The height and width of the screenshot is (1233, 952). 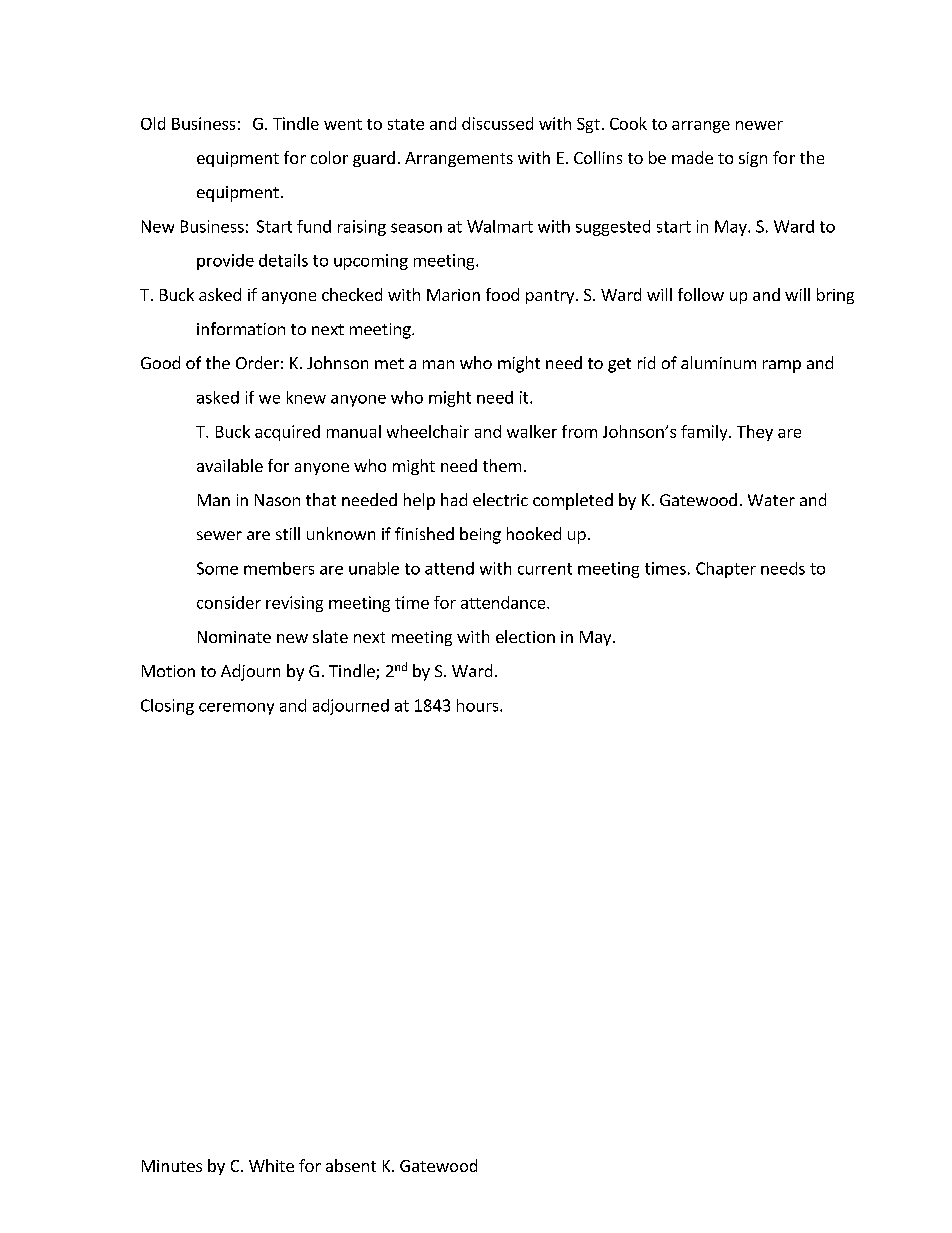 What do you see at coordinates (755, 433) in the screenshot?
I see `They` at bounding box center [755, 433].
